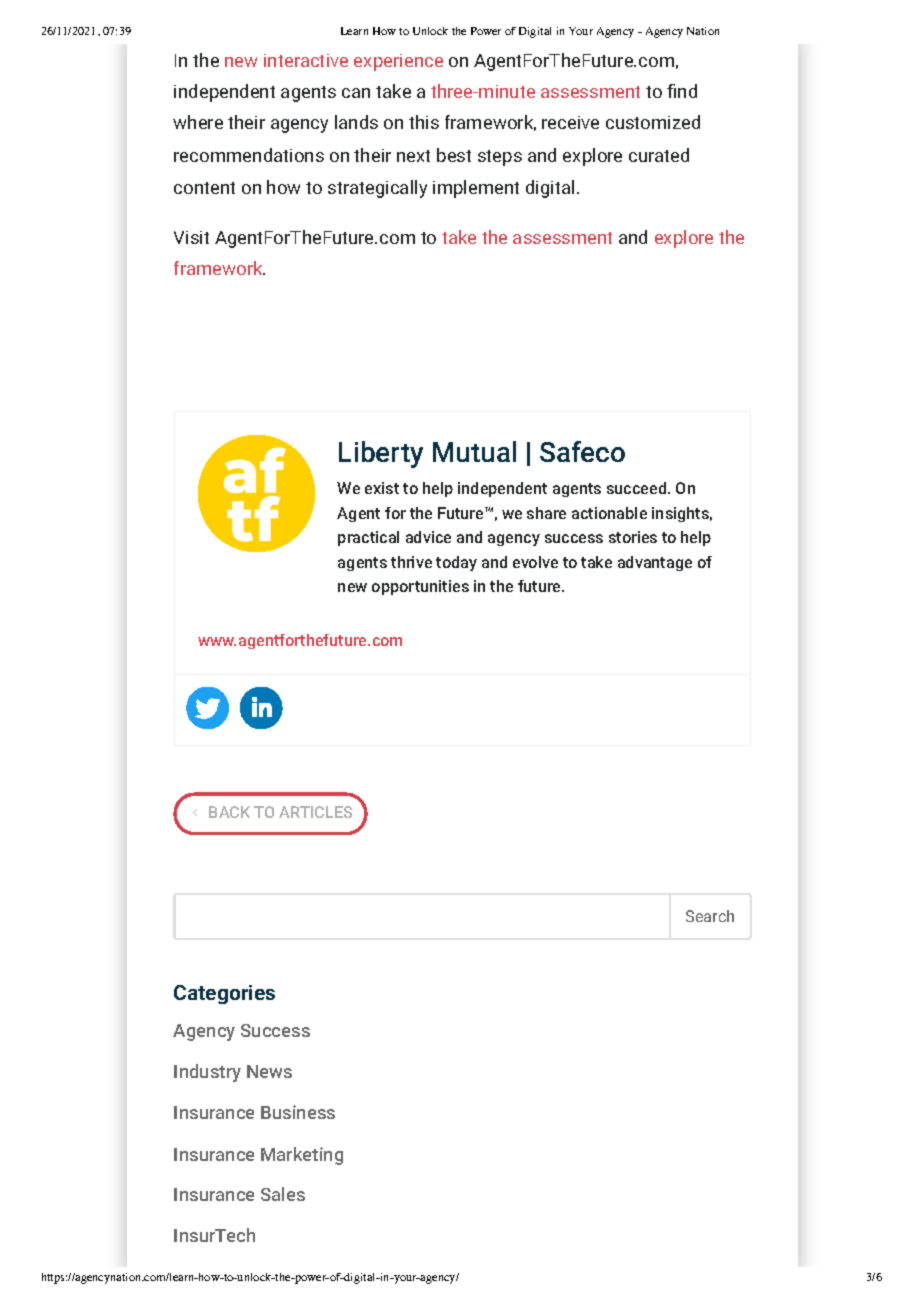  What do you see at coordinates (283, 1194) in the document?
I see `Sales` at bounding box center [283, 1194].
